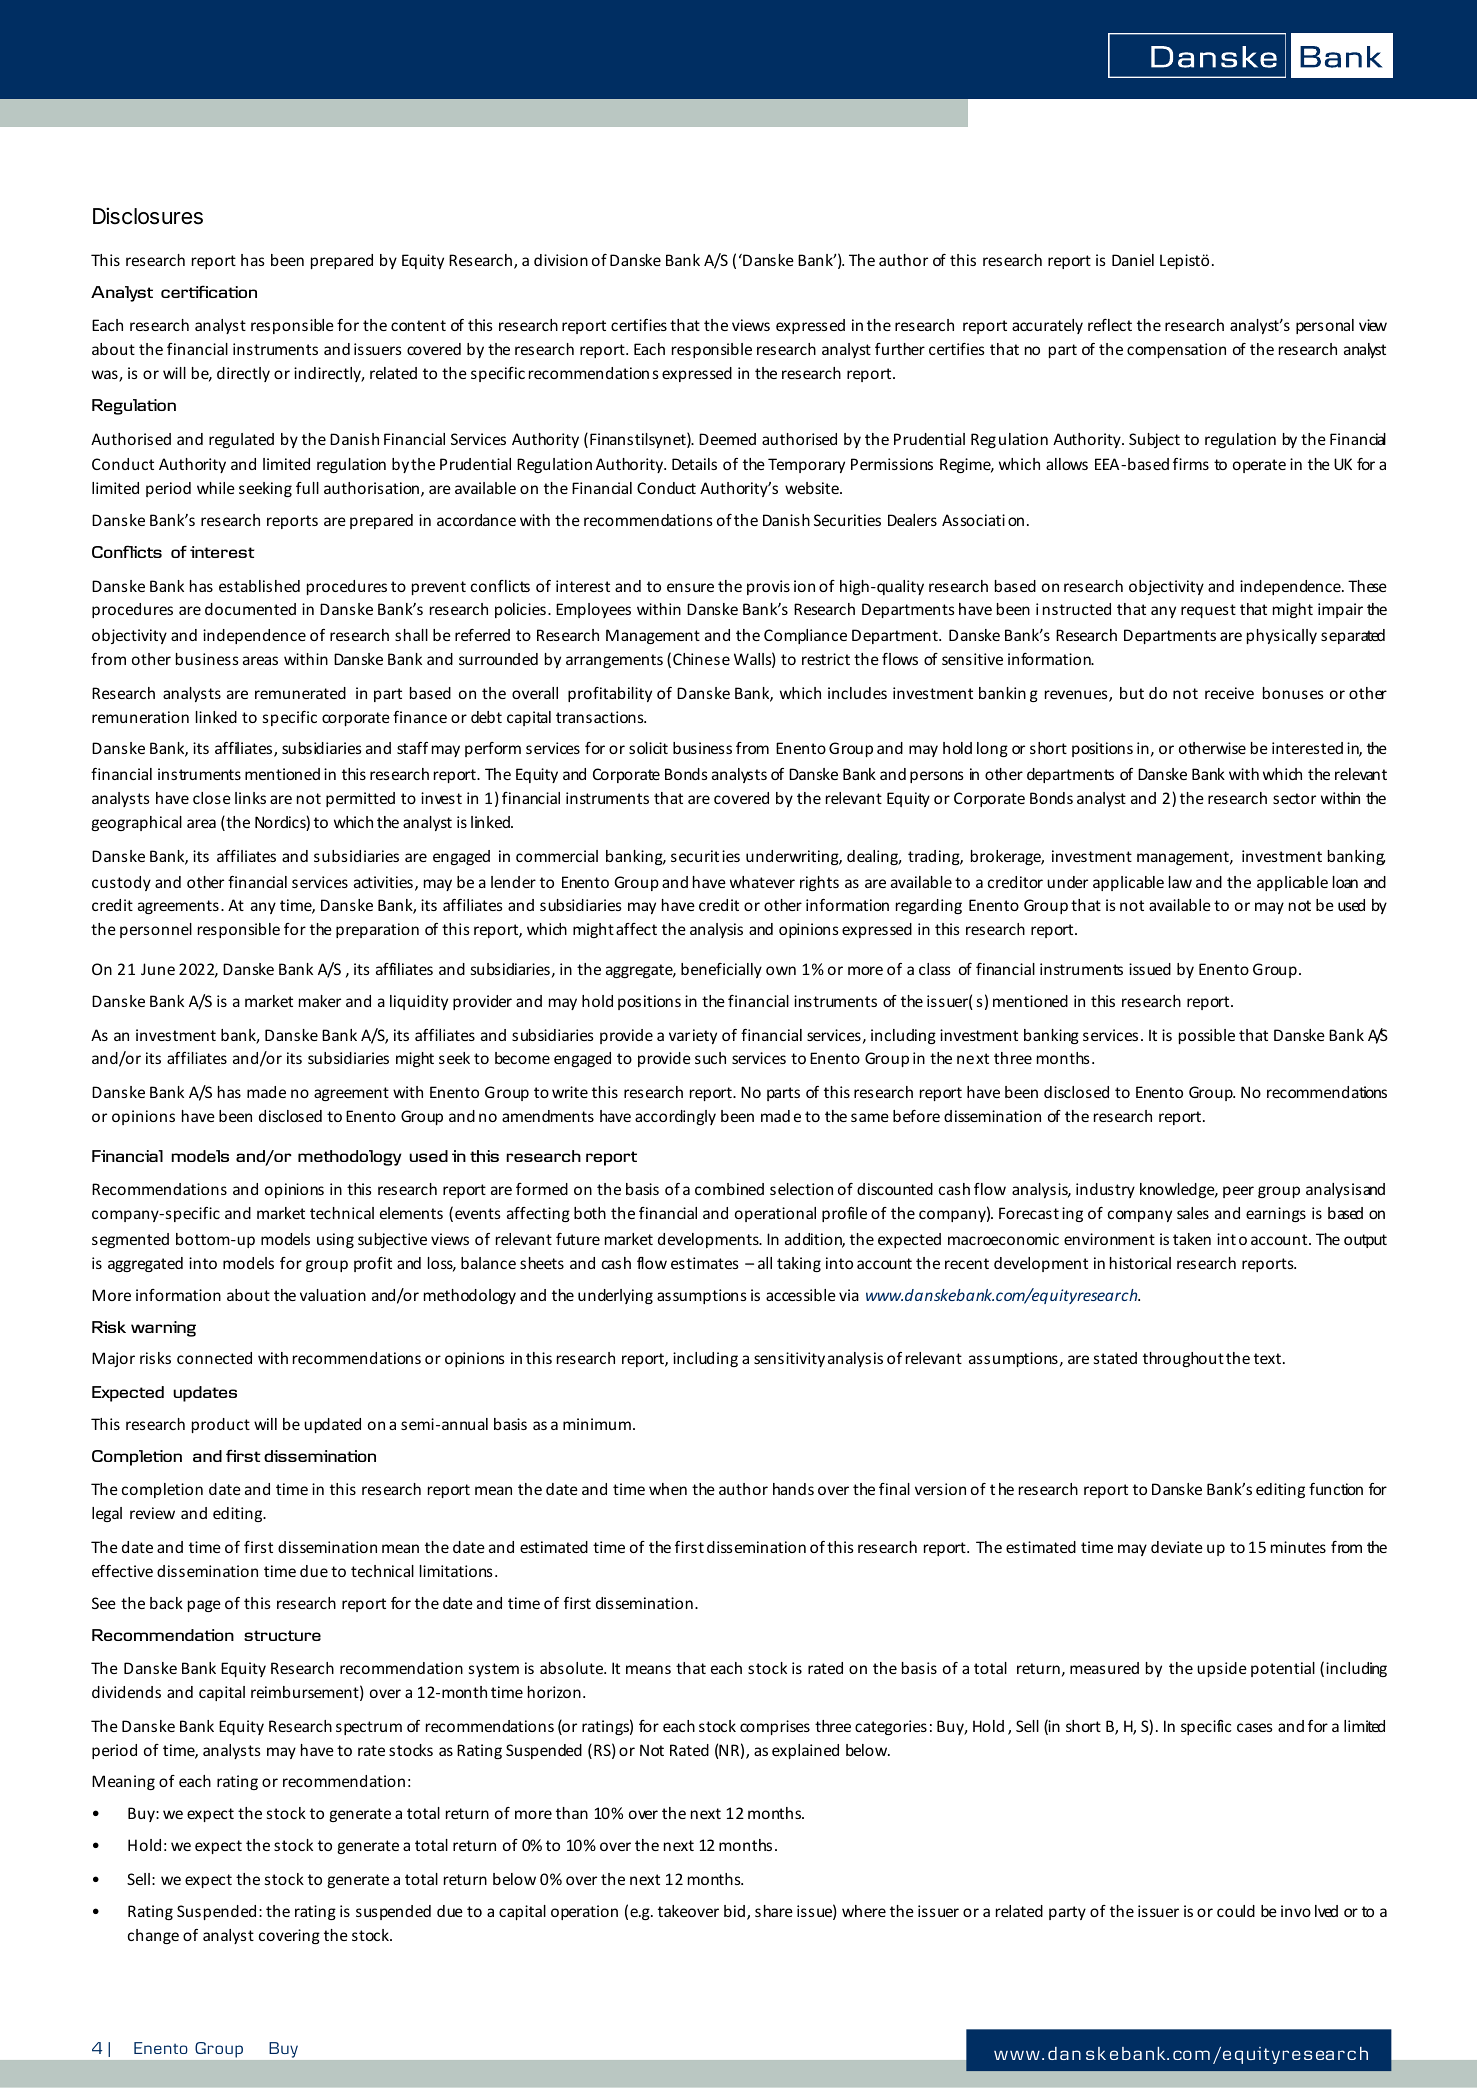 This page has height=2088, width=1477. Describe the element at coordinates (1183, 1359) in the page. I see `throughout` at that location.
